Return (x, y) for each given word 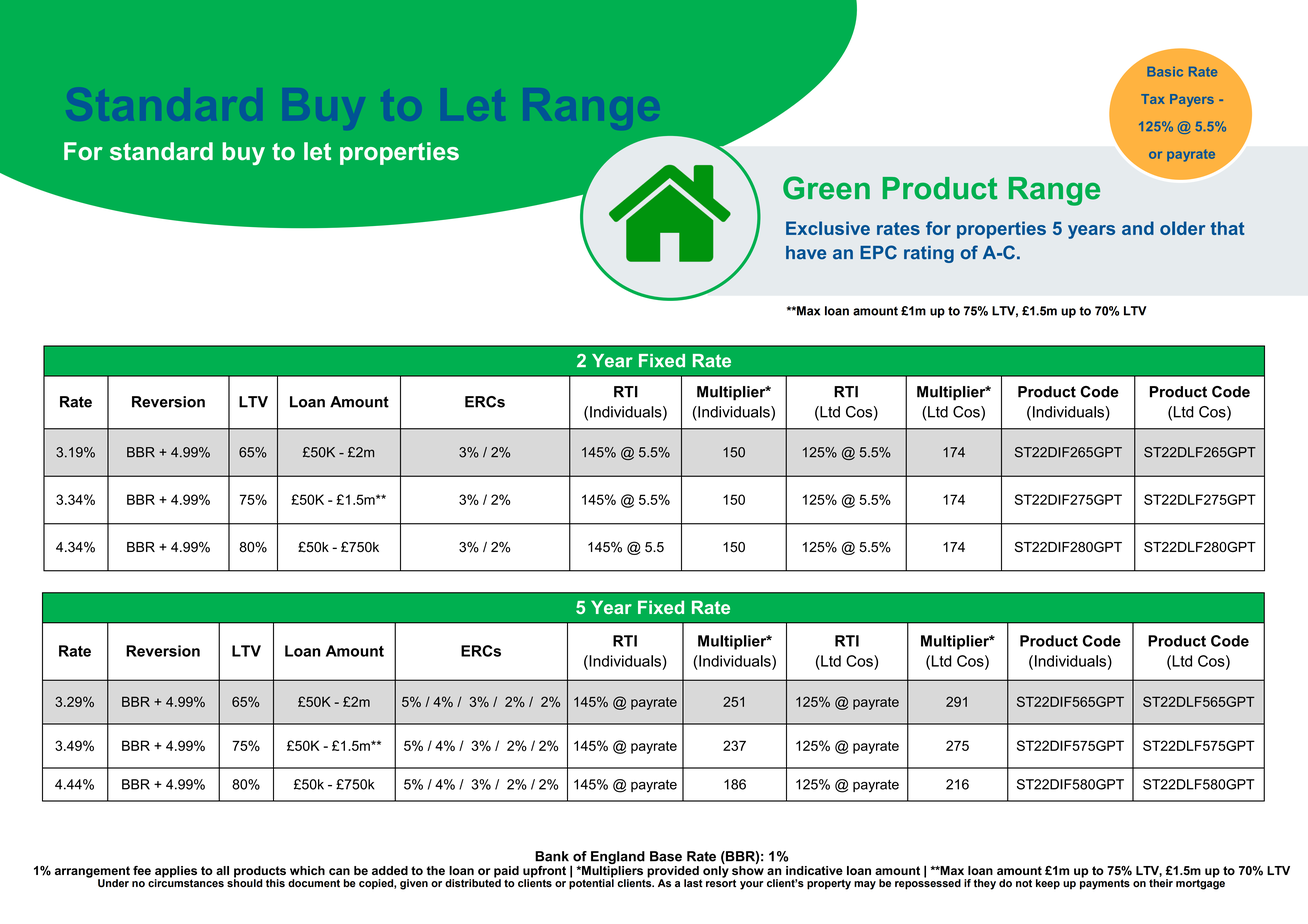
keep (1048, 884)
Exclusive (828, 228)
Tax (1152, 99)
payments (1105, 883)
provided (674, 873)
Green (826, 188)
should (245, 882)
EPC (878, 252)
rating (929, 254)
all (222, 870)
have (806, 252)
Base (666, 856)
